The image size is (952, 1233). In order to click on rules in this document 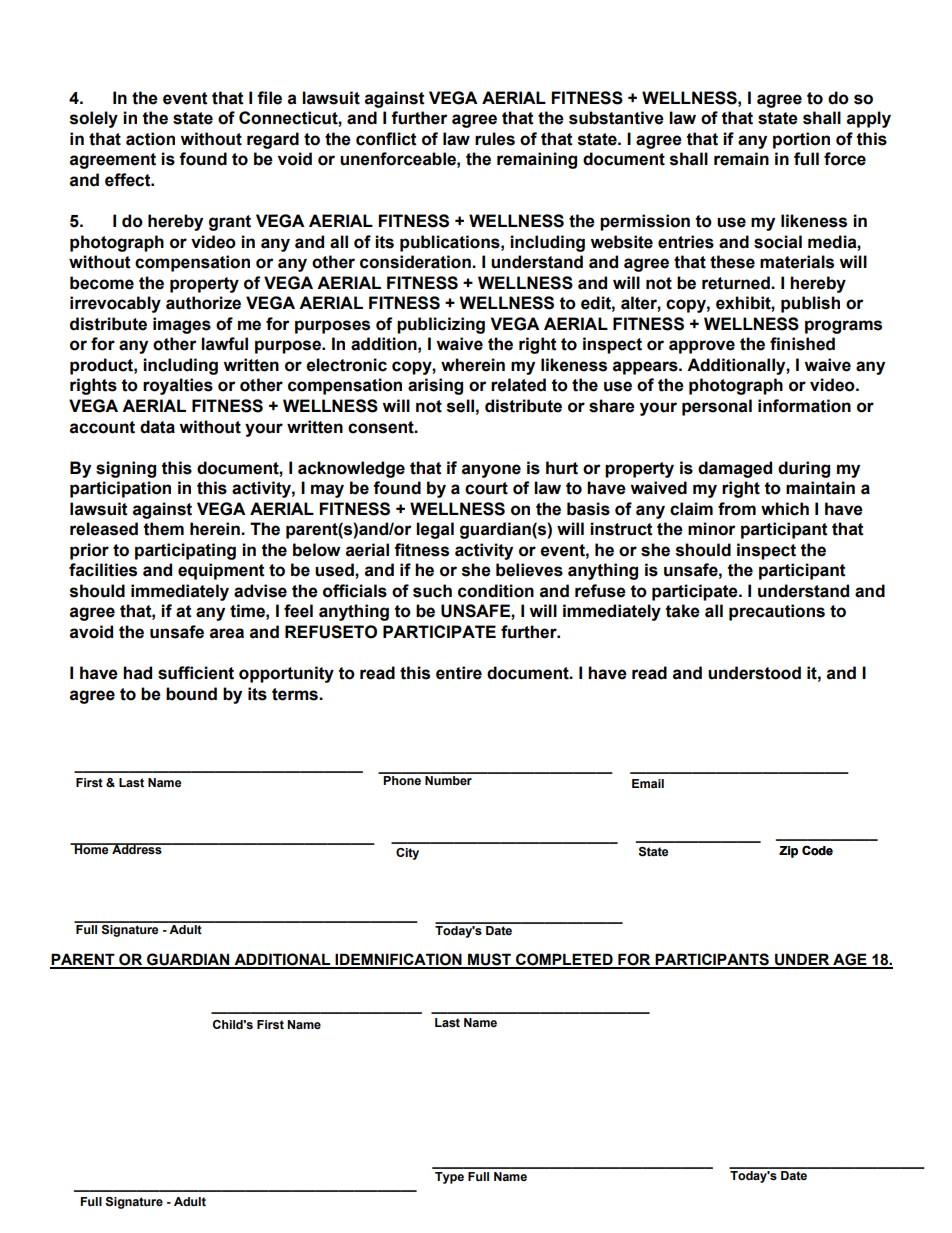, I will do `click(495, 139)`.
